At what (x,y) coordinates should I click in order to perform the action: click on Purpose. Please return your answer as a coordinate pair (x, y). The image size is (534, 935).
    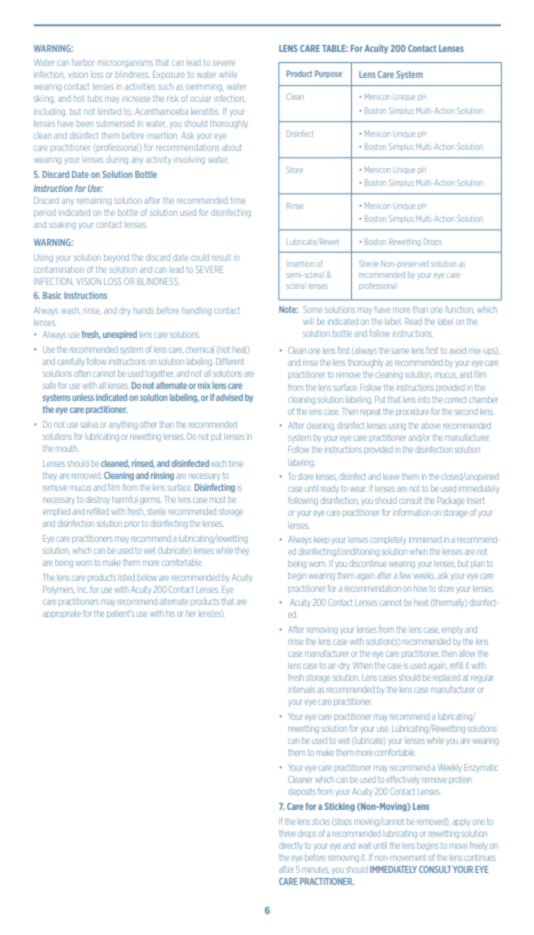
    Looking at the image, I should click on (328, 74).
